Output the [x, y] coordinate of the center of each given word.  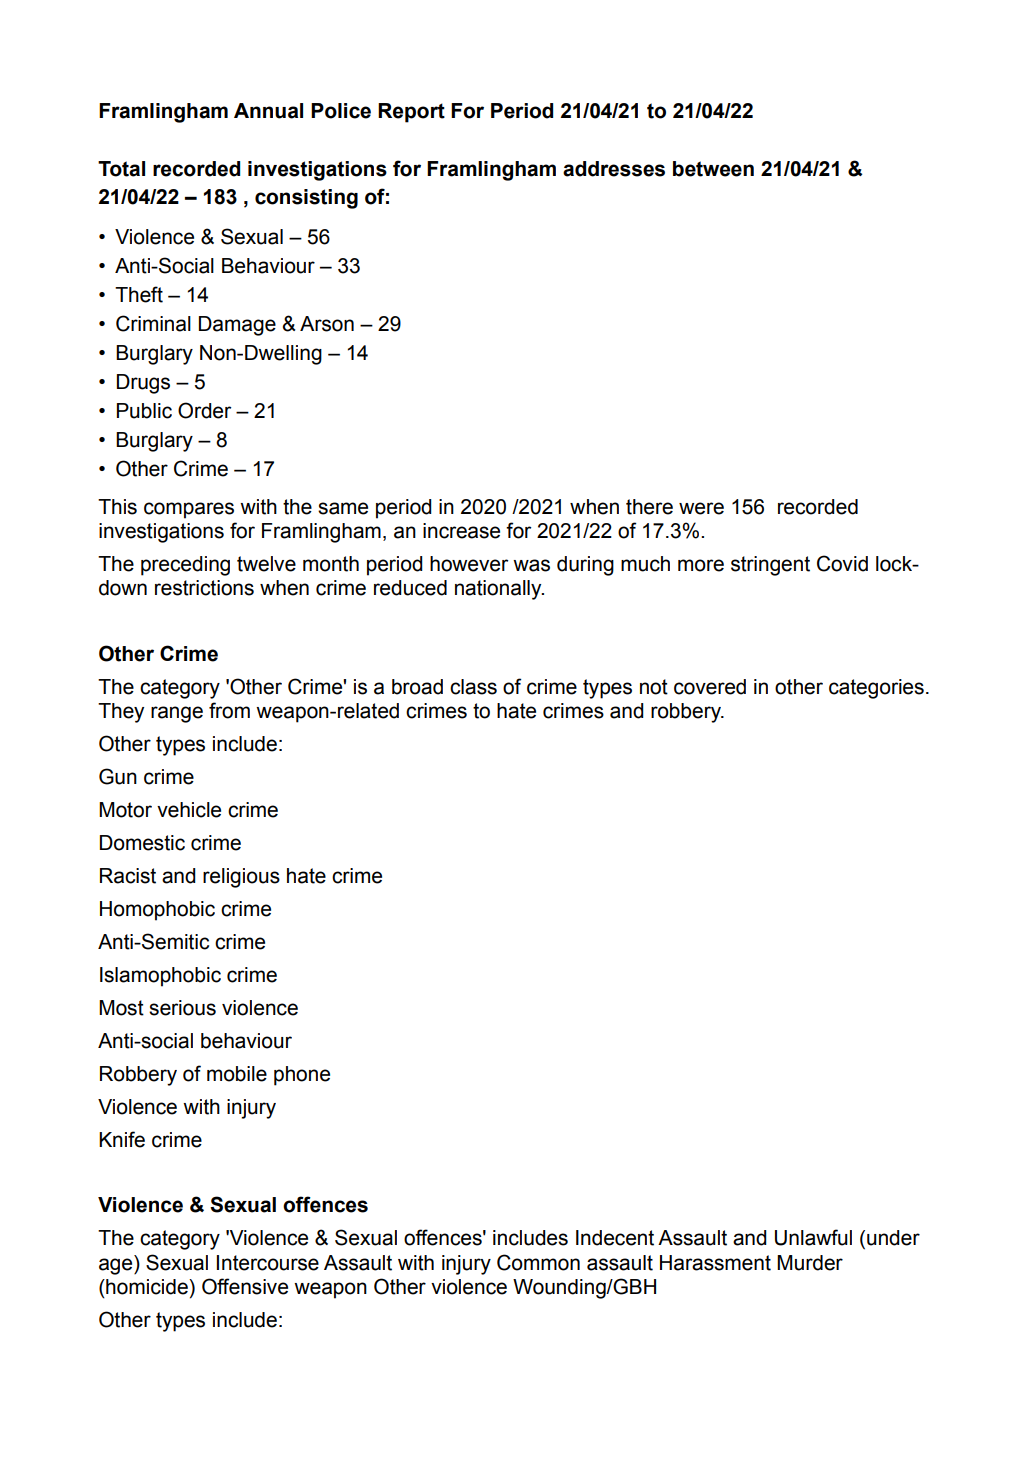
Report [411, 113]
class [473, 687]
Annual [268, 111]
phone [302, 1076]
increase [461, 531]
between [713, 169]
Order [204, 410]
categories [876, 689]
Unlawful [813, 1237]
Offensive [245, 1286]
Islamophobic [160, 977]
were [701, 508]
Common [538, 1262]
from [229, 710]
